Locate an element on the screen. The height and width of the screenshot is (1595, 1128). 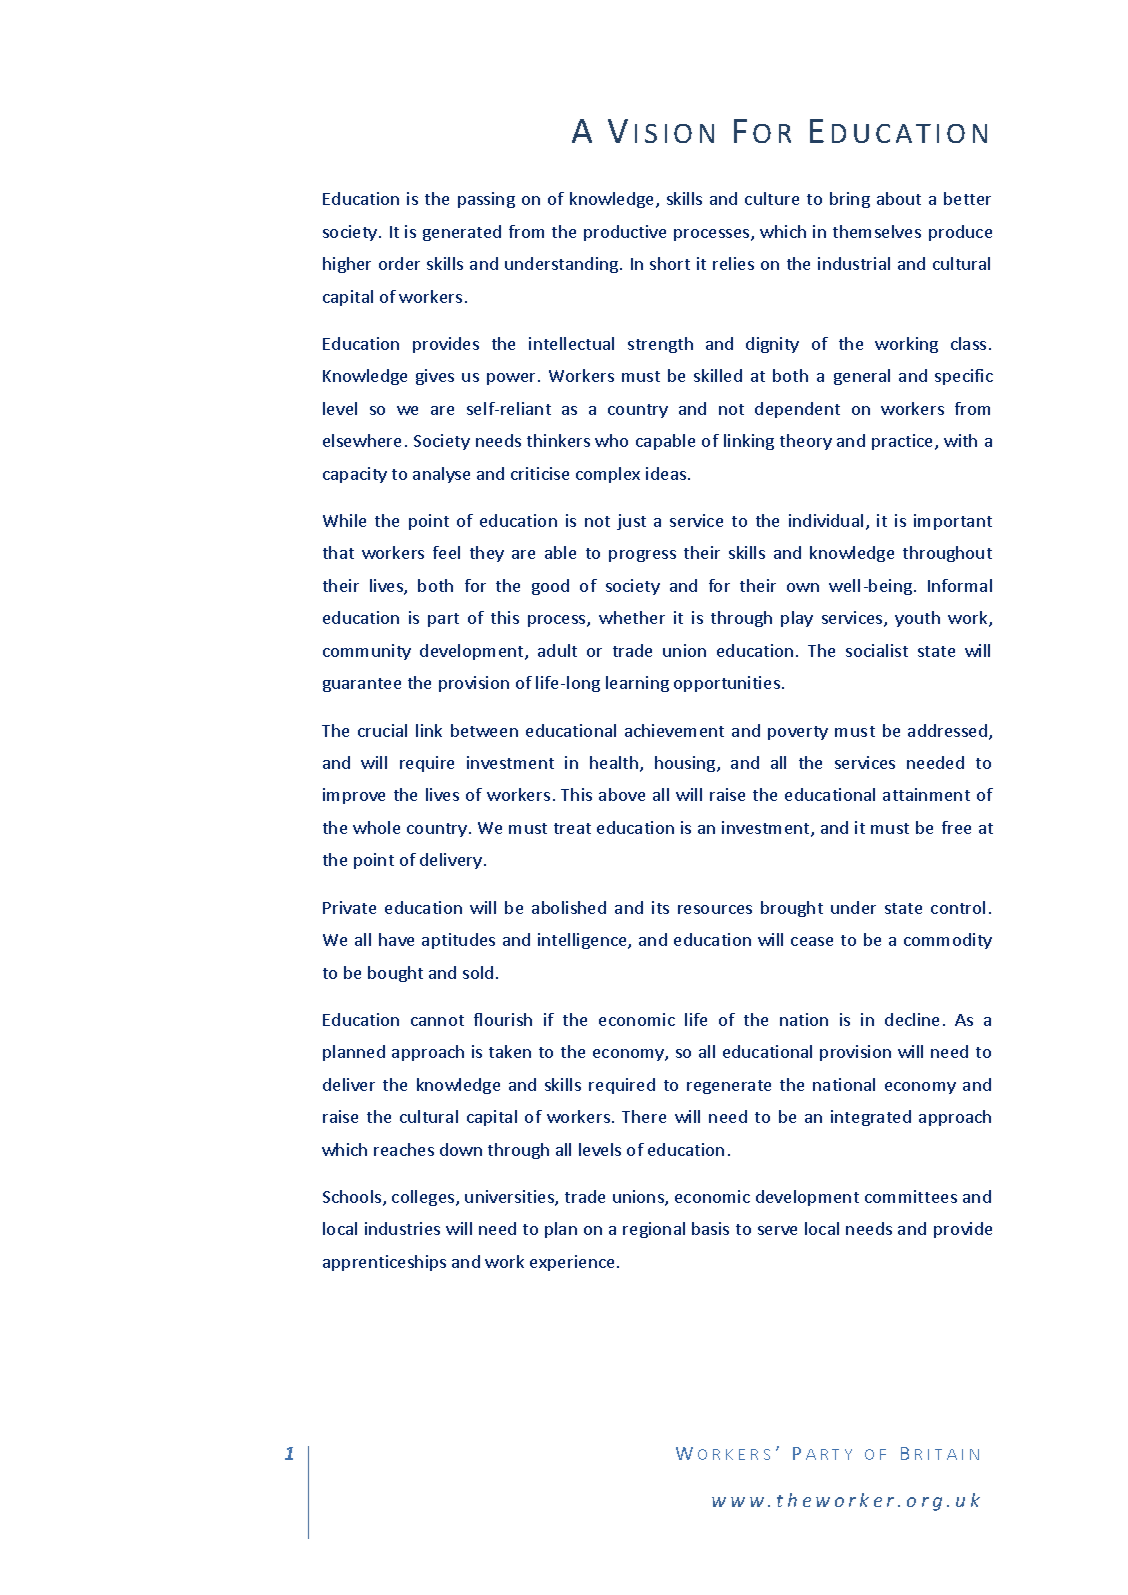
industries is located at coordinates (402, 1228).
